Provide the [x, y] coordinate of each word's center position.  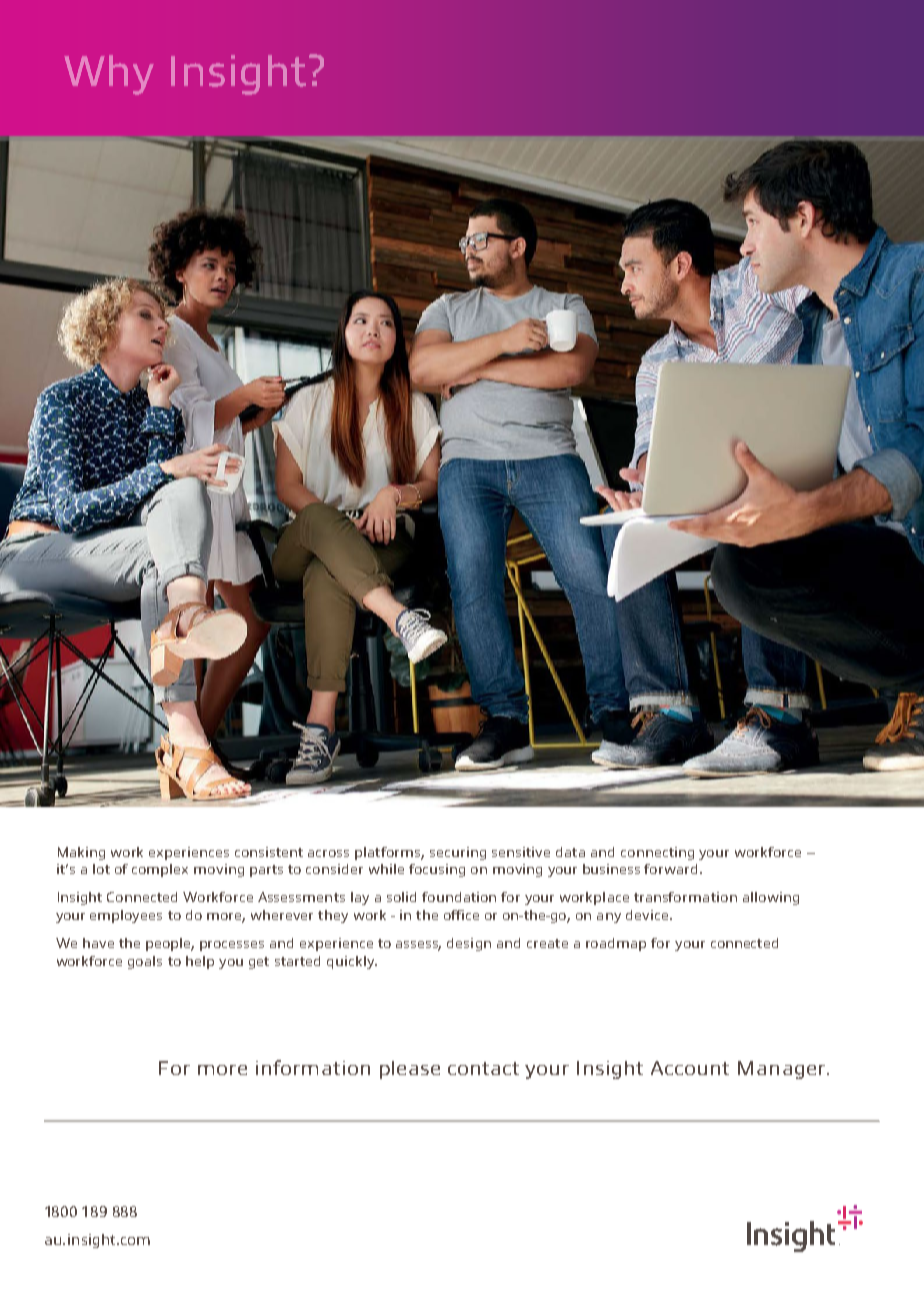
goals [145, 962]
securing [458, 853]
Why [109, 75]
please [410, 1070]
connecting [657, 853]
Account [690, 1068]
